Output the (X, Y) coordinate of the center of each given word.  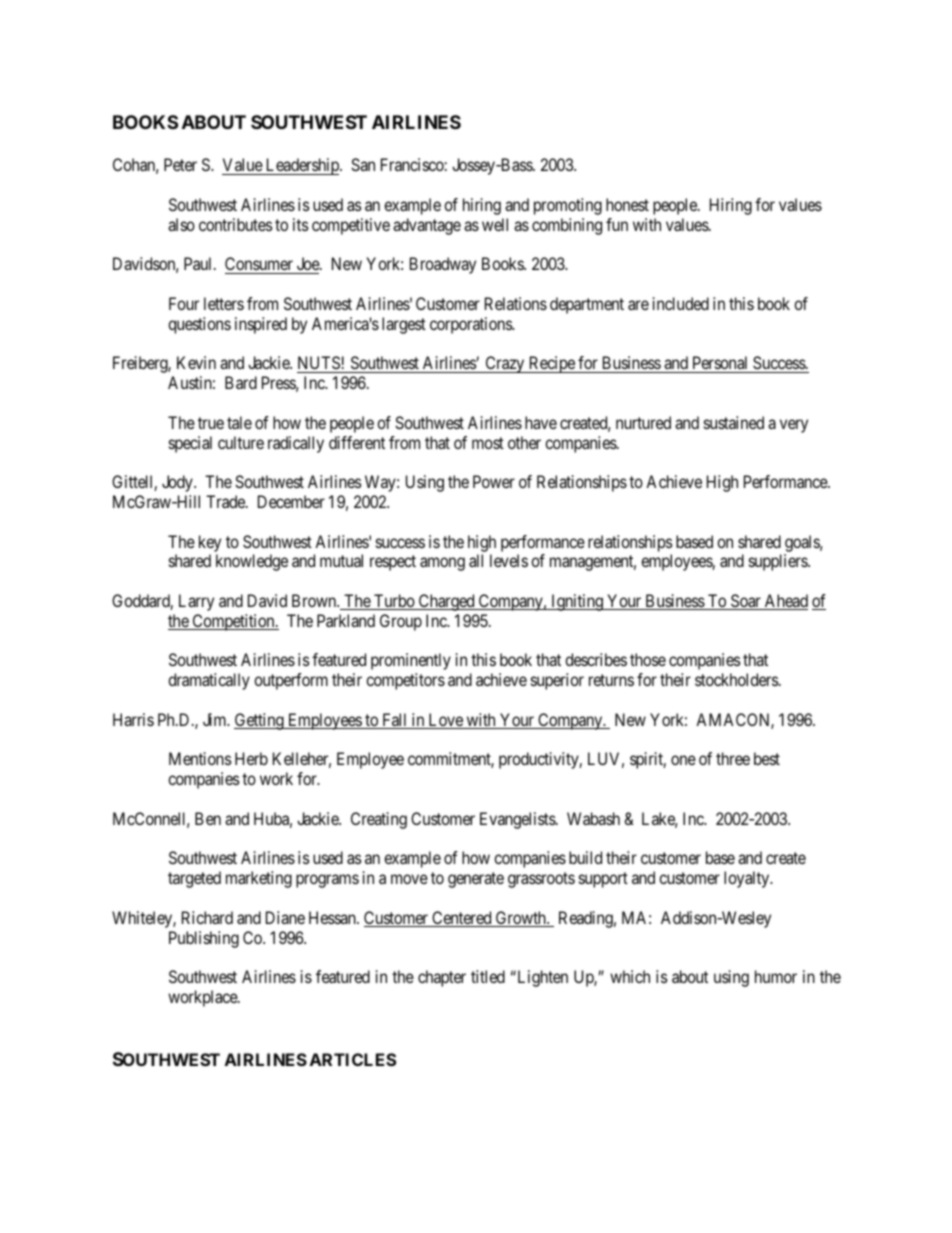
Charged (446, 602)
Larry (196, 602)
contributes (236, 224)
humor (776, 976)
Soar (746, 602)
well (495, 224)
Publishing (204, 939)
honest (627, 204)
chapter (442, 978)
